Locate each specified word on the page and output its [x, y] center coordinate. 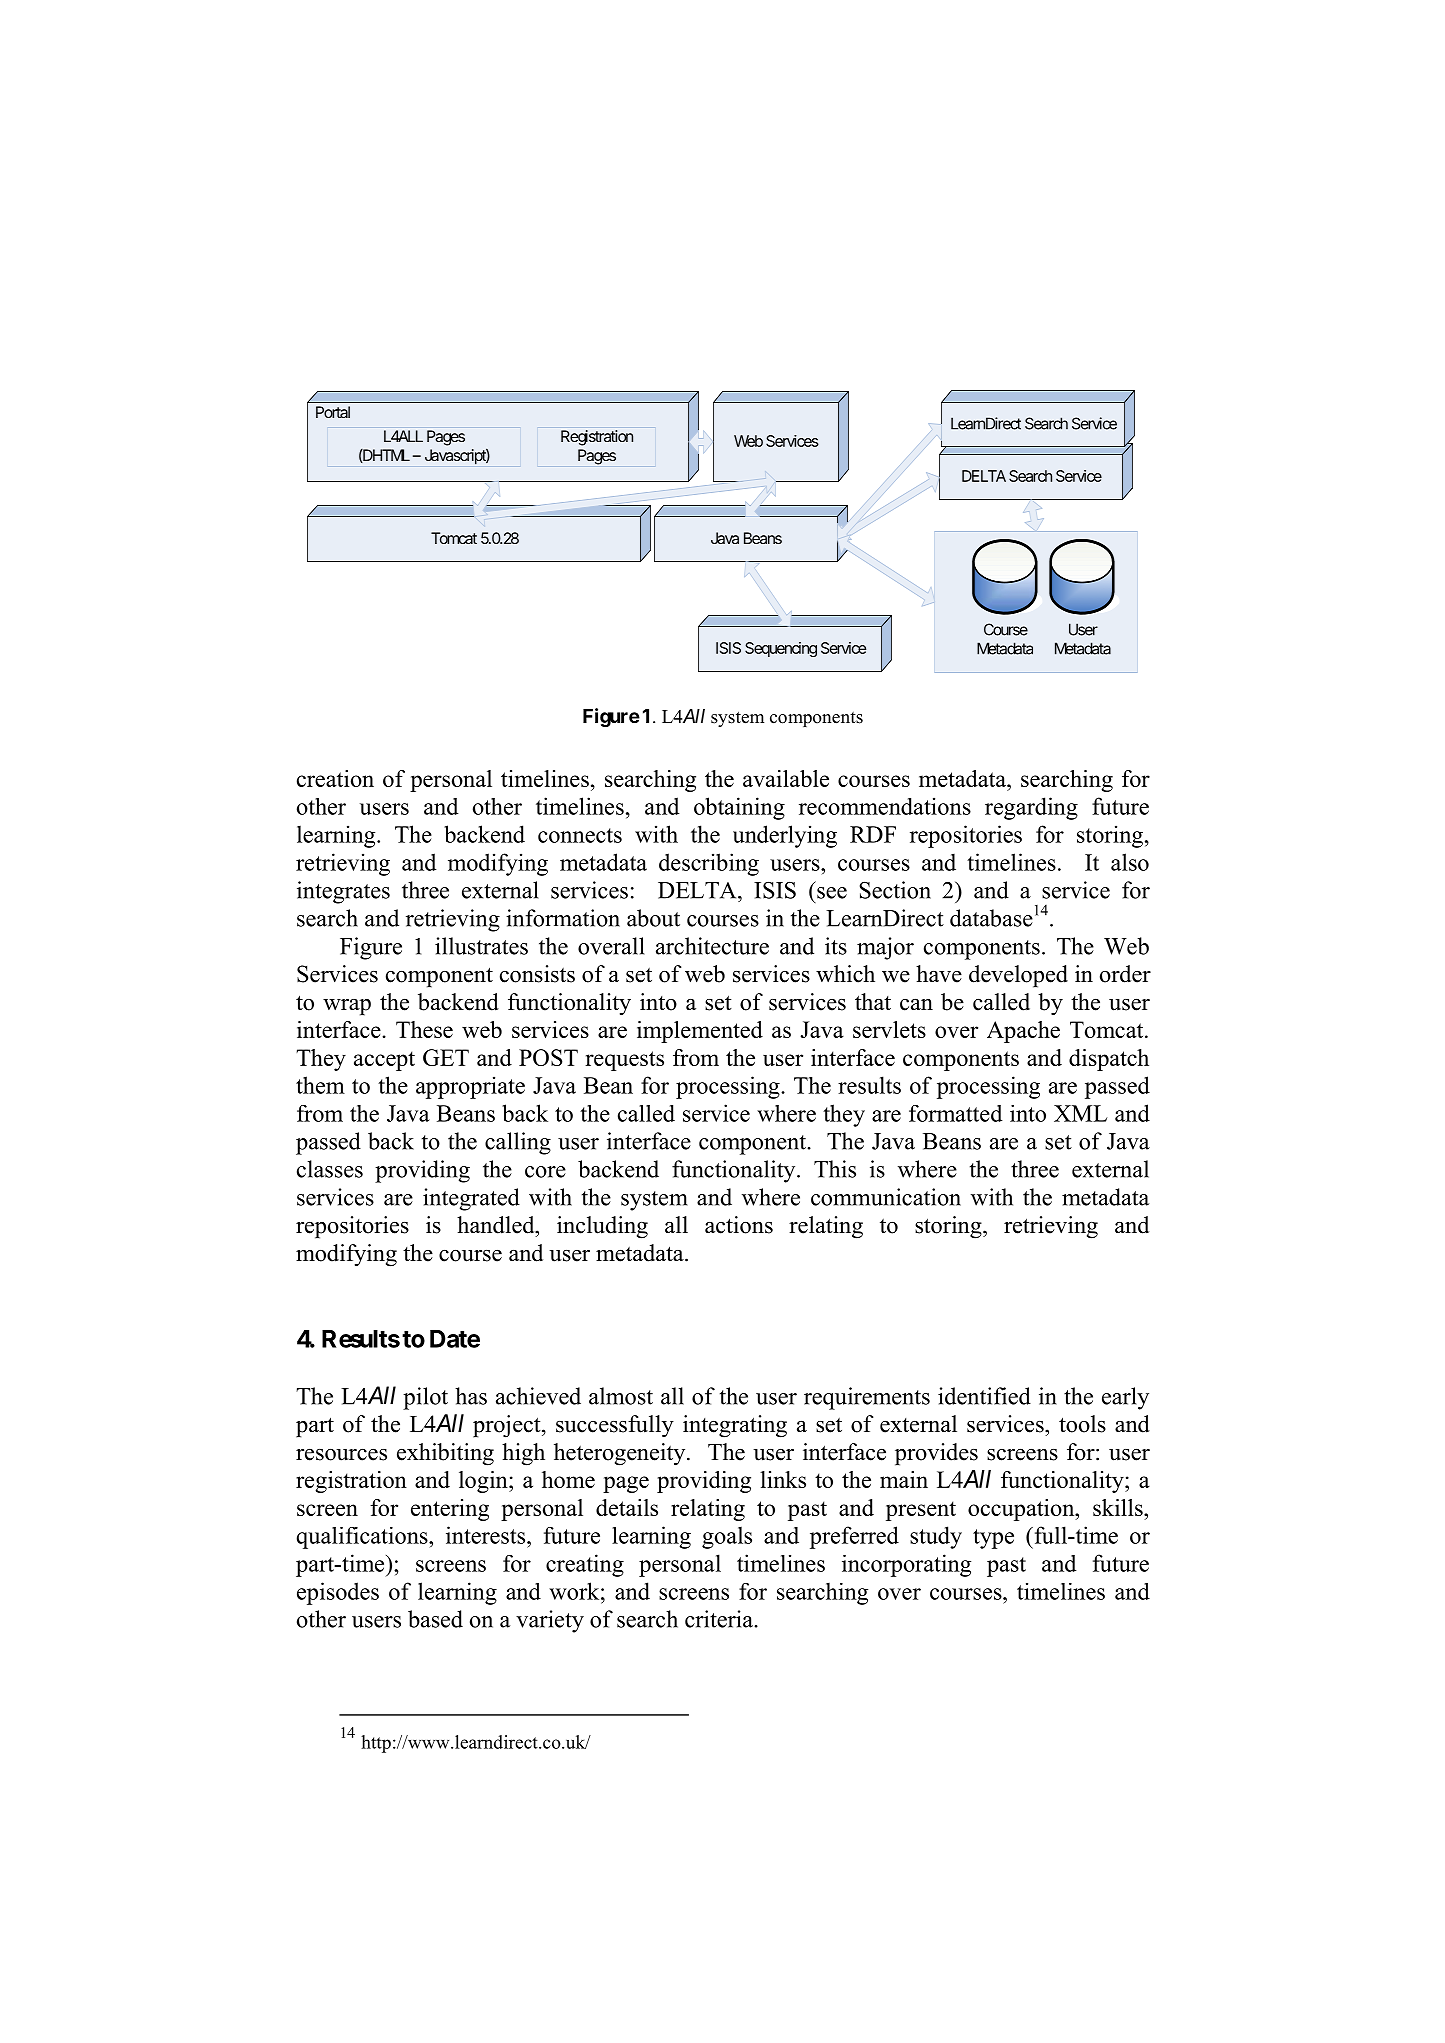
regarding [1031, 808]
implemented [700, 1032]
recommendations [885, 806]
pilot [425, 1398]
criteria [720, 1619]
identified [984, 1396]
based [435, 1619]
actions [739, 1225]
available [786, 778]
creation [335, 778]
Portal [333, 412]
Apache [1023, 1032]
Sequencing [781, 649]
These [424, 1029]
